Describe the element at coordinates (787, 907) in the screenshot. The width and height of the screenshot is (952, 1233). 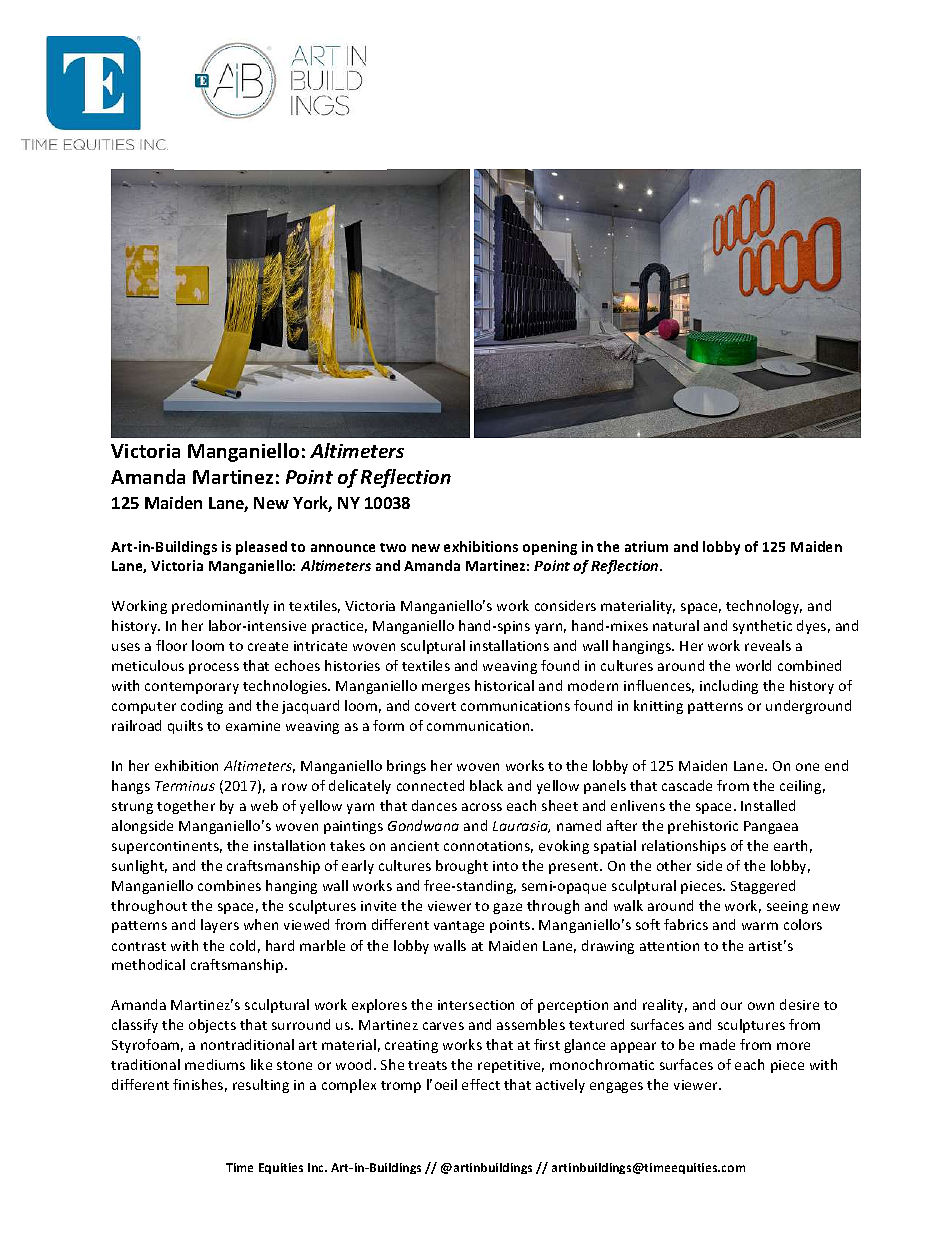
I see `seeing` at that location.
